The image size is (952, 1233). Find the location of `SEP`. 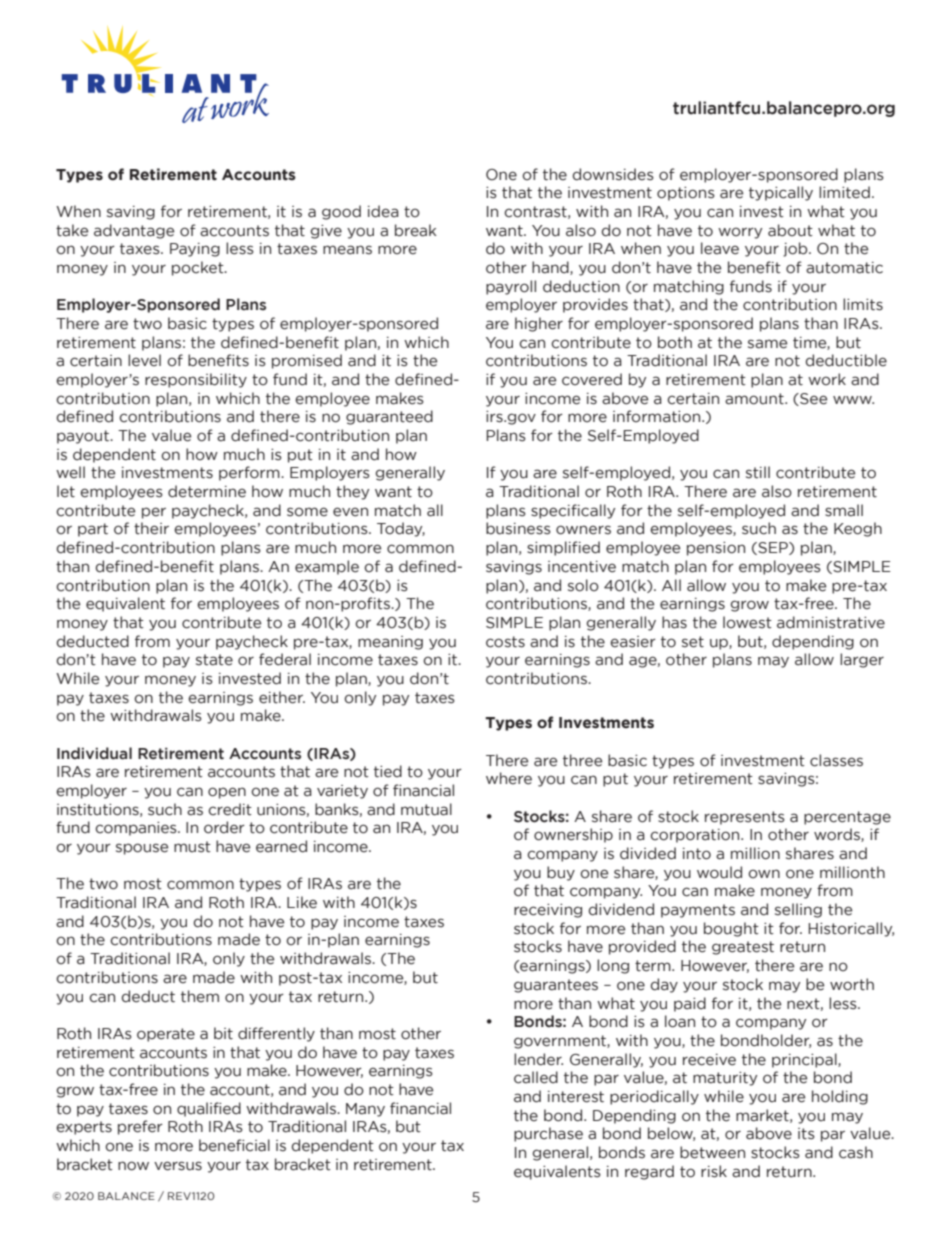

SEP is located at coordinates (773, 548).
